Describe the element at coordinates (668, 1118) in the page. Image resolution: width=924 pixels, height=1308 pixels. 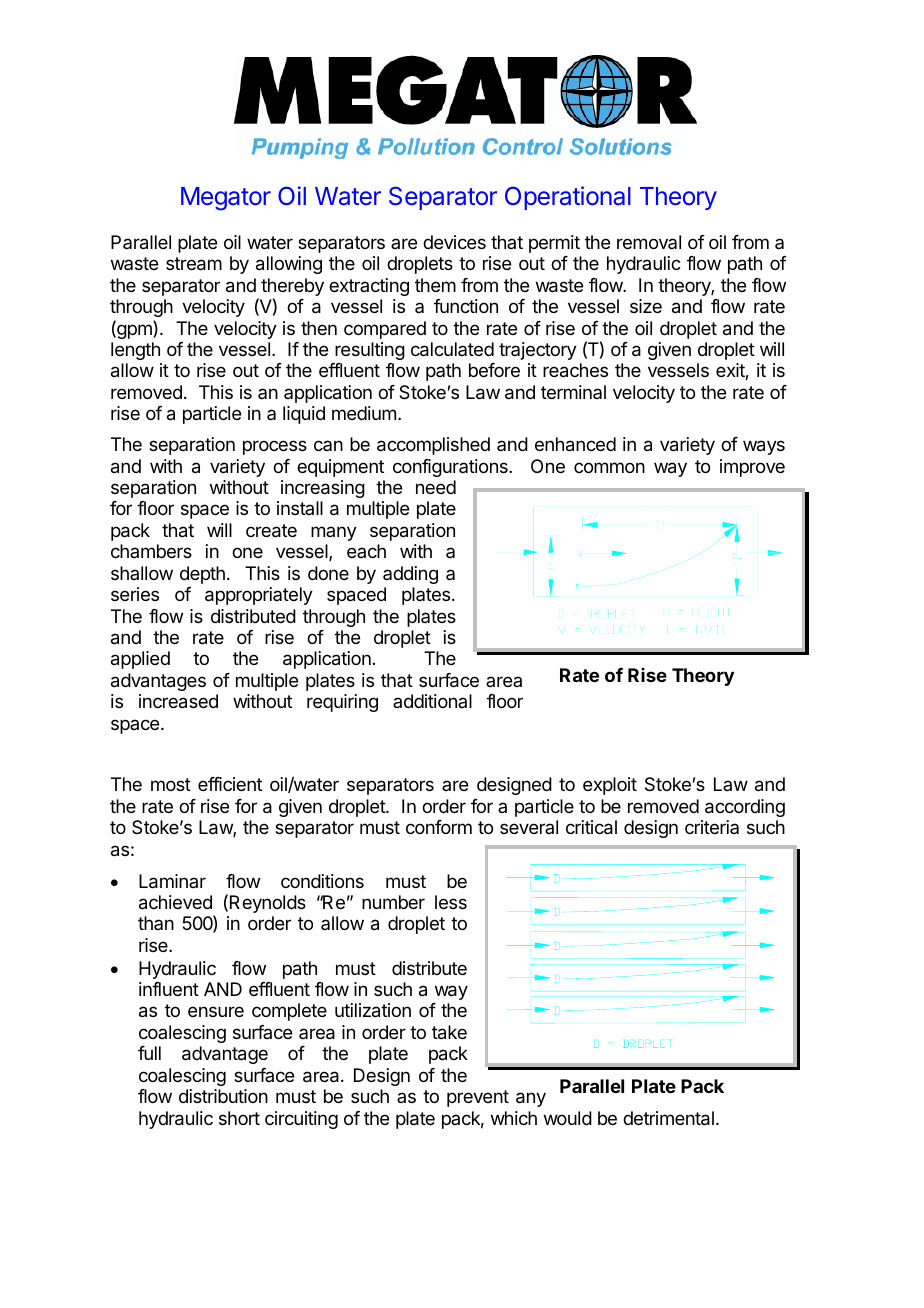
I see `detrimental` at that location.
